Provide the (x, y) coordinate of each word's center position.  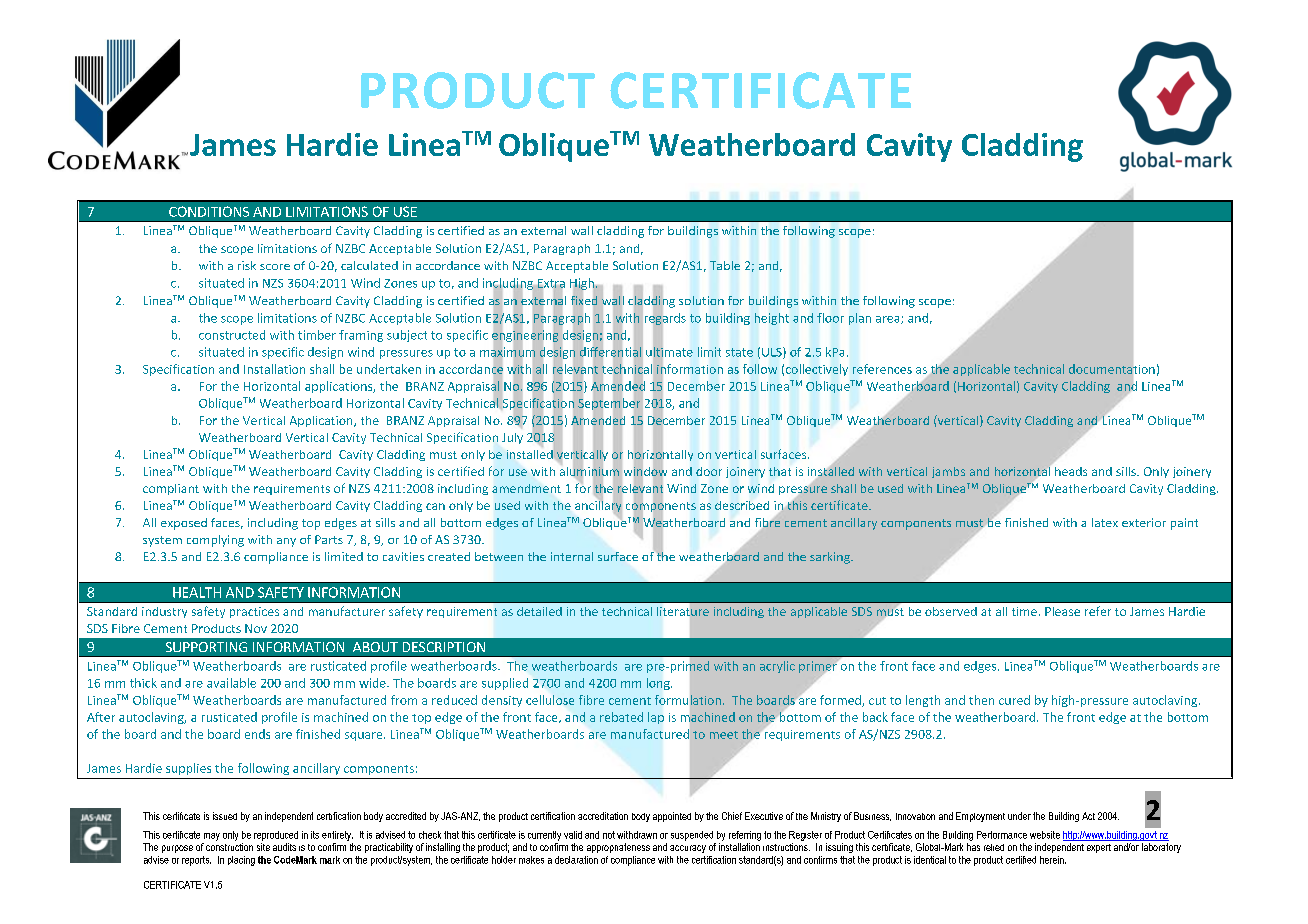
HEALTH (197, 592)
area (889, 320)
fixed (584, 300)
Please (1062, 611)
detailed (539, 611)
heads (1071, 471)
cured (1014, 700)
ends (257, 734)
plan (860, 319)
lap (656, 718)
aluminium (589, 471)
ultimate (669, 352)
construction (229, 847)
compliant (171, 489)
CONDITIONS (209, 211)
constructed (232, 335)
